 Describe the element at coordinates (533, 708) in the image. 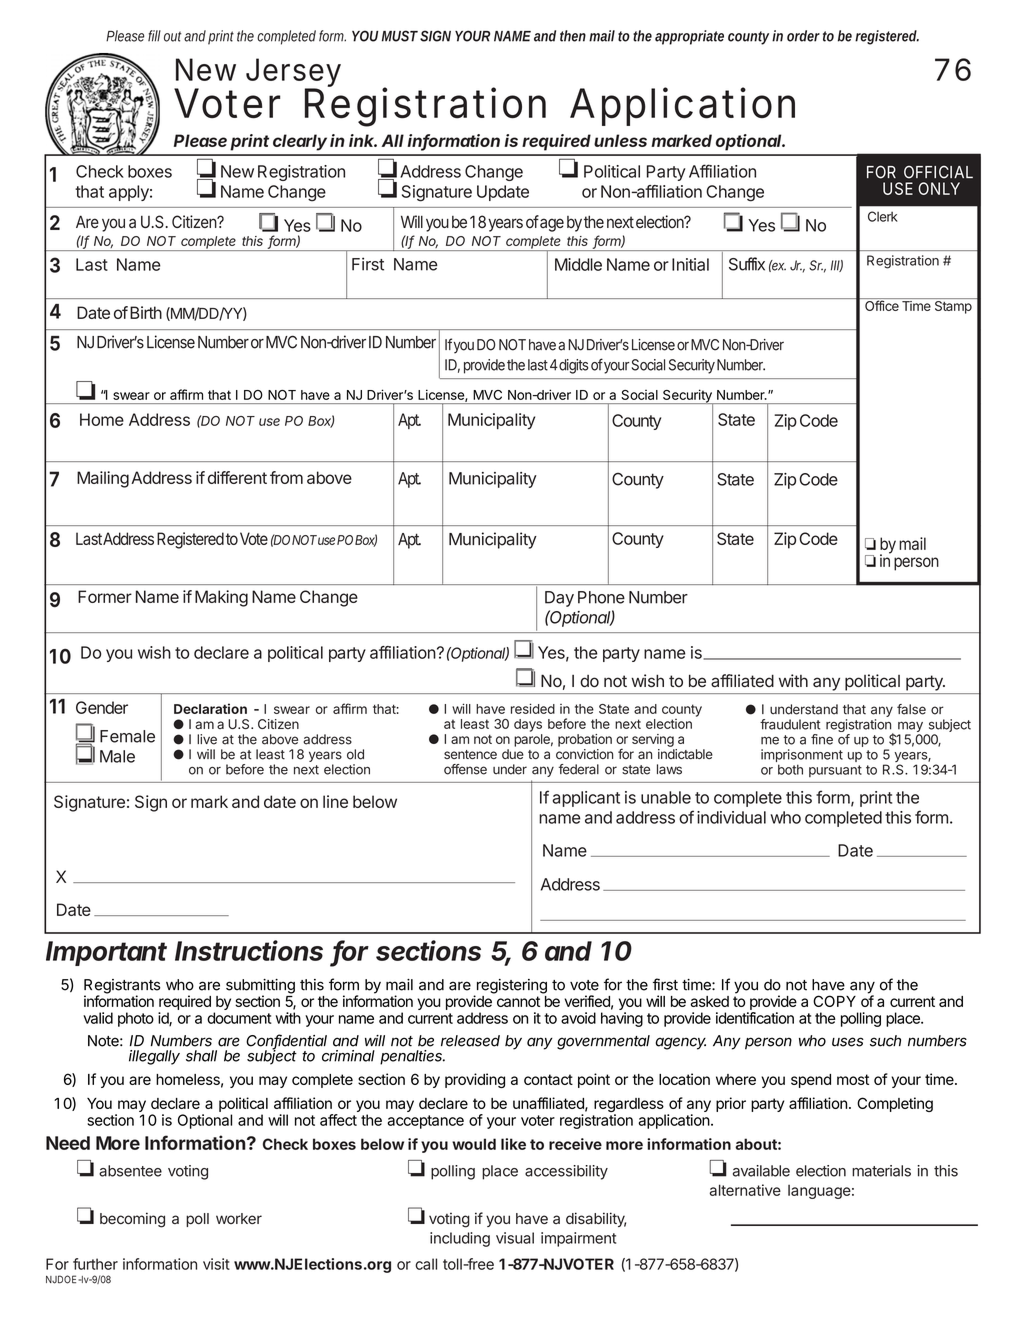

I see `resided` at that location.
